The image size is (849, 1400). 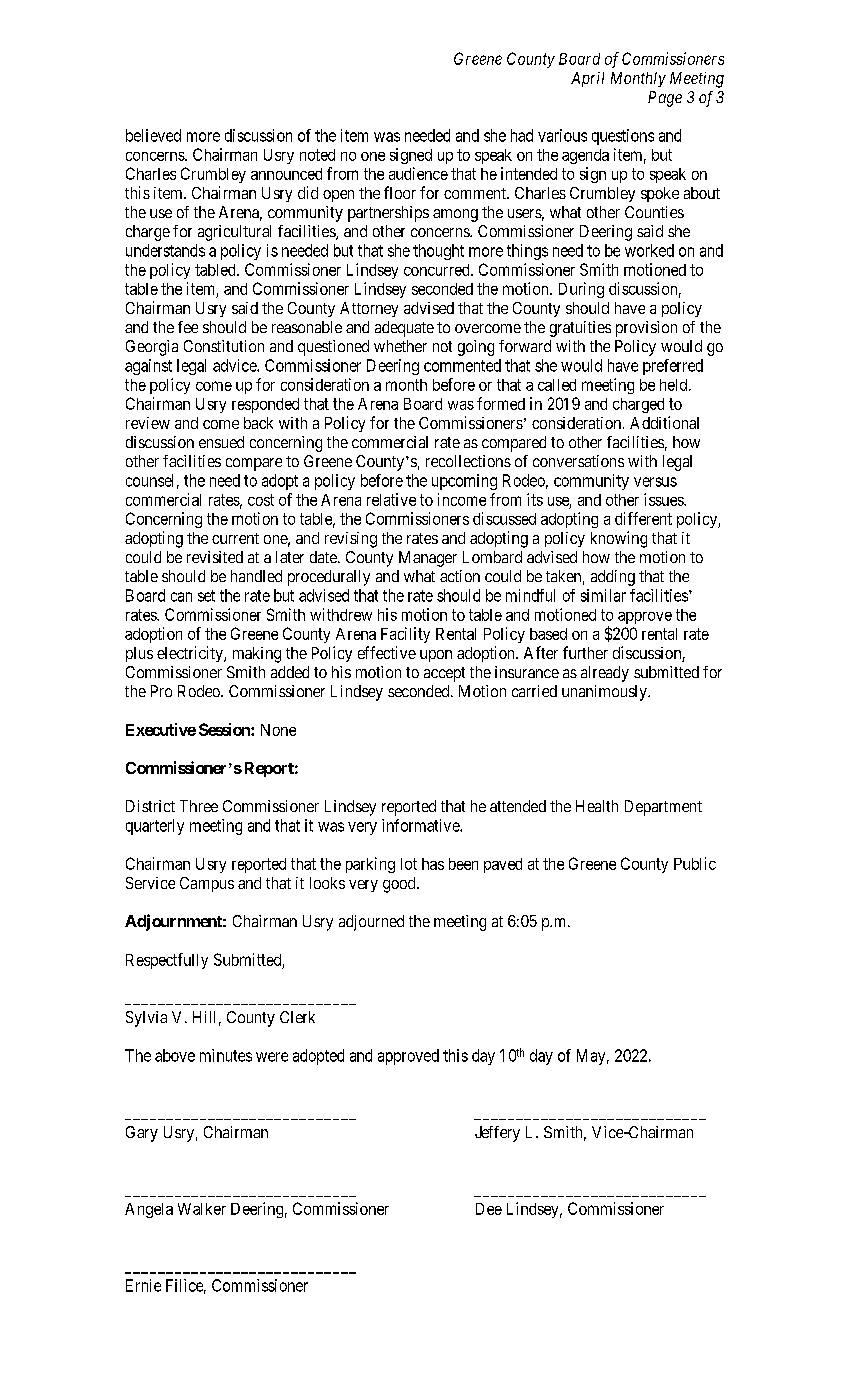 I want to click on audience, so click(x=418, y=173).
